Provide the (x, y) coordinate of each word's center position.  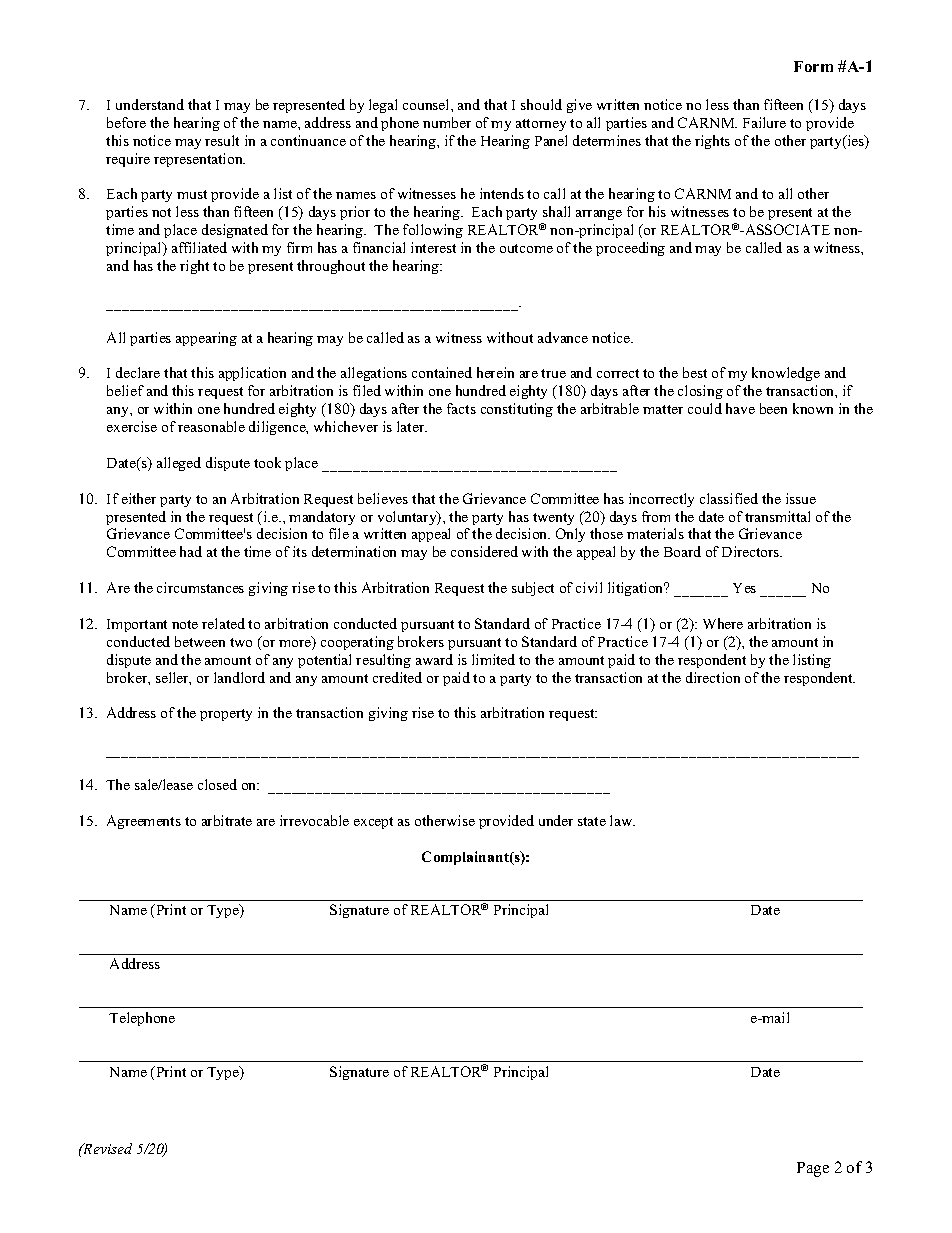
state (592, 821)
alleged (179, 464)
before (126, 122)
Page (813, 1169)
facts (461, 408)
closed (217, 784)
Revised (106, 1148)
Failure (764, 122)
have (740, 408)
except (373, 823)
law (622, 820)
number (447, 122)
